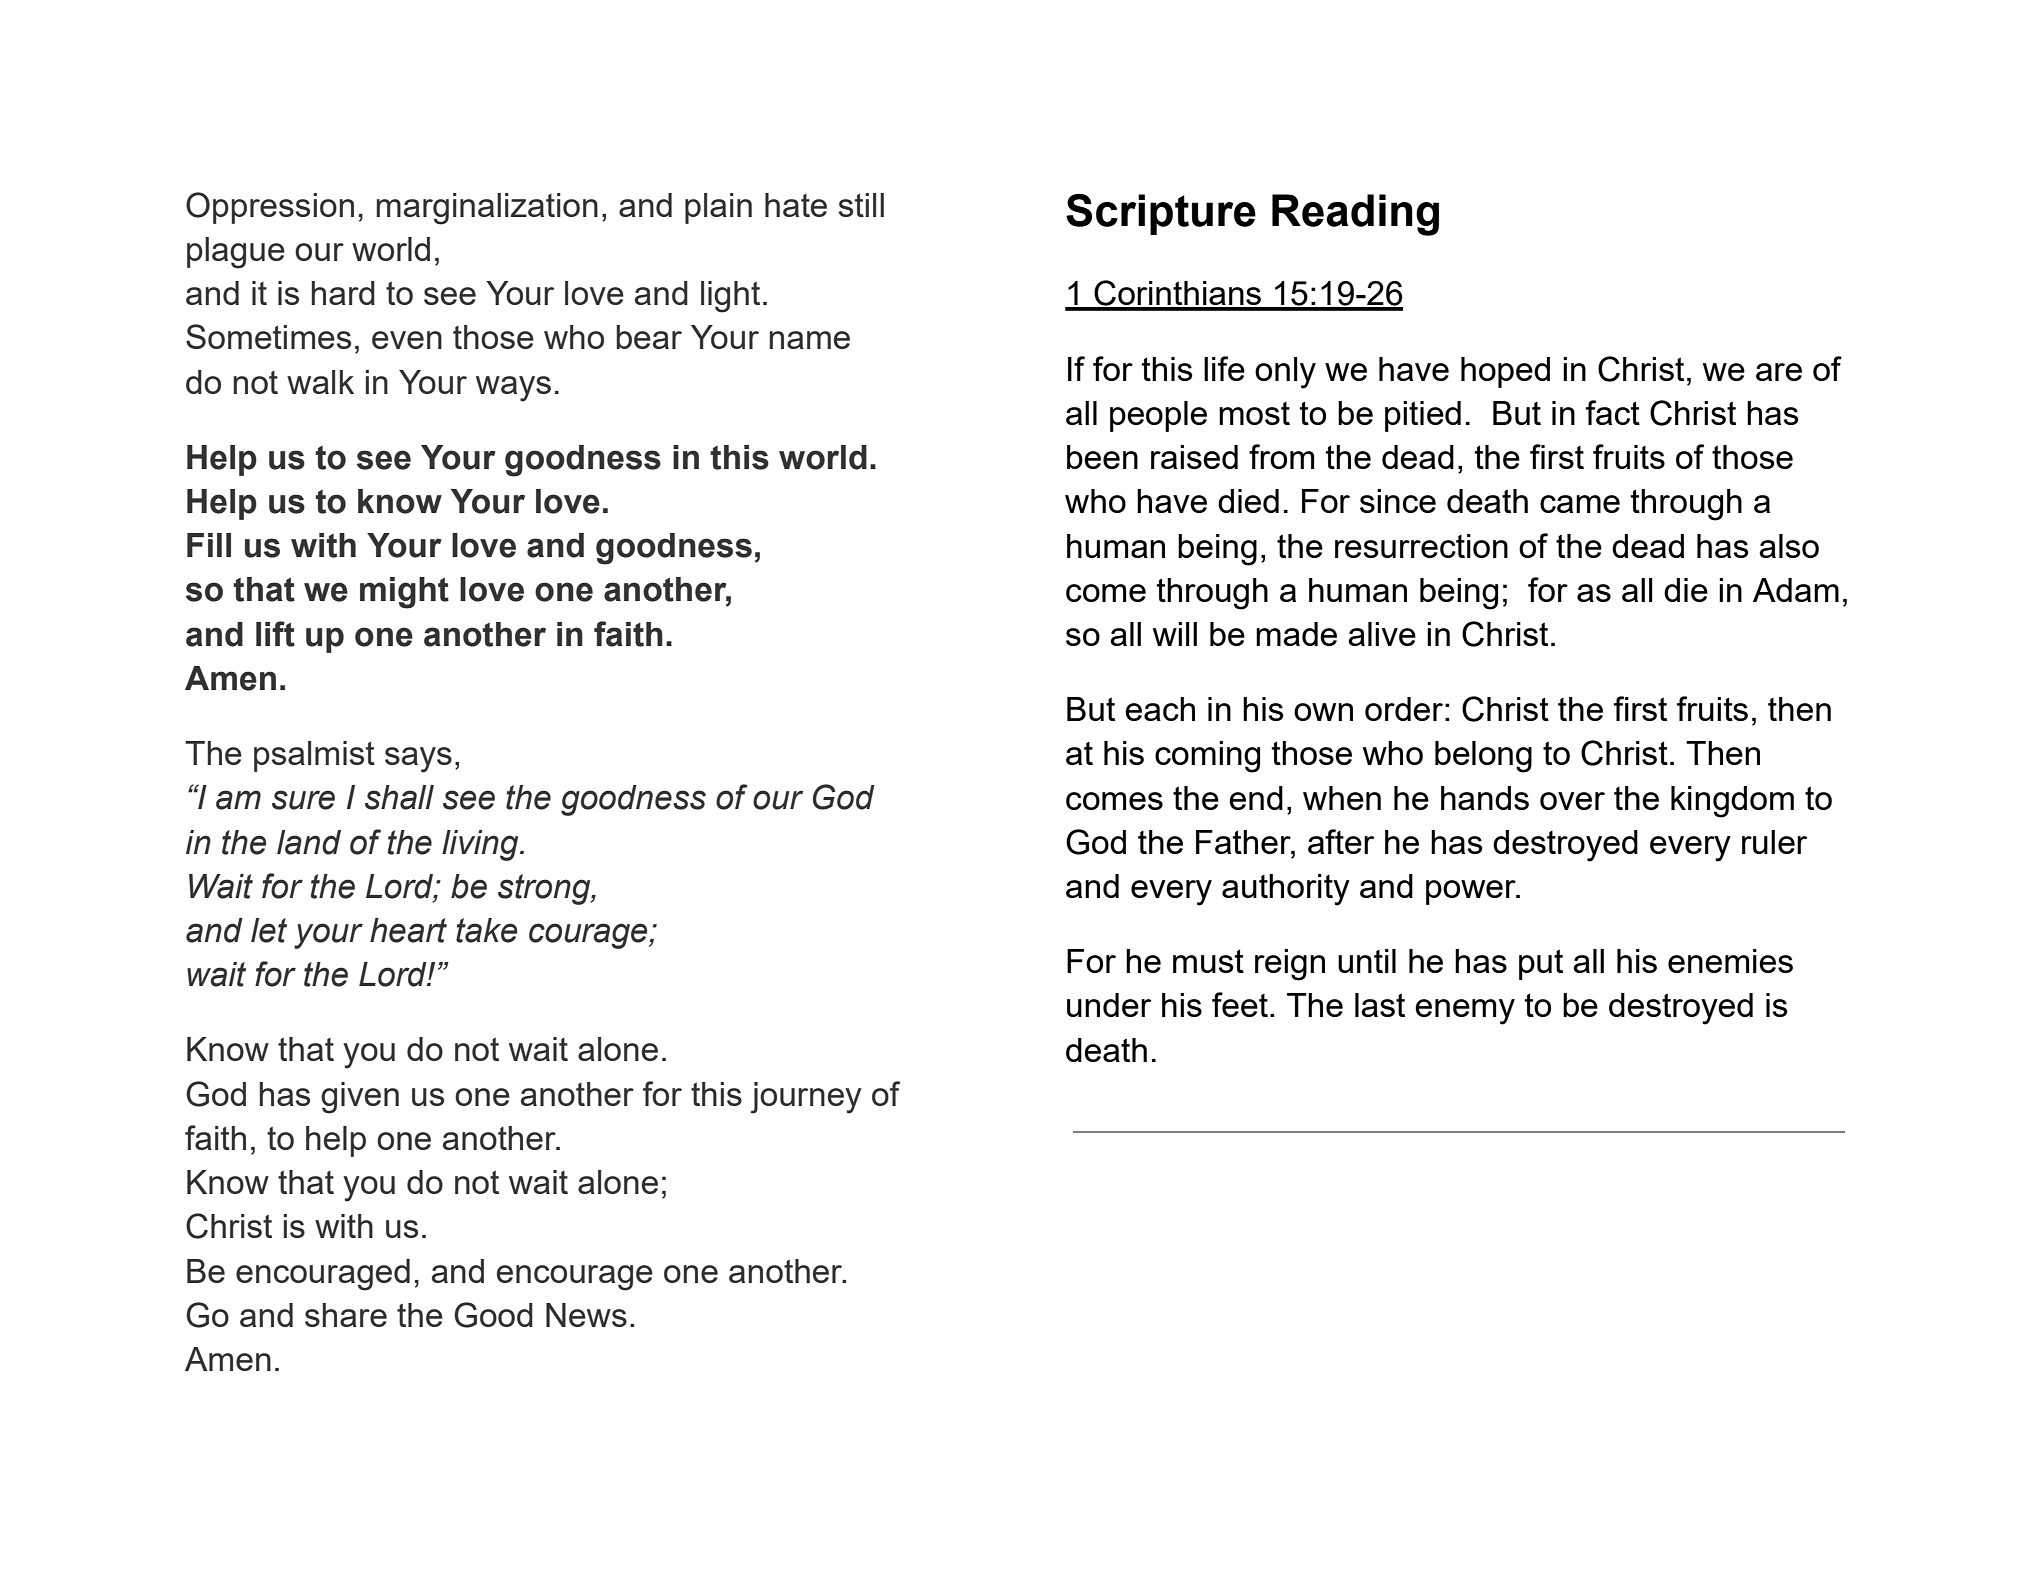 This screenshot has width=2038, height=1575. What do you see at coordinates (861, 205) in the screenshot?
I see `still` at bounding box center [861, 205].
